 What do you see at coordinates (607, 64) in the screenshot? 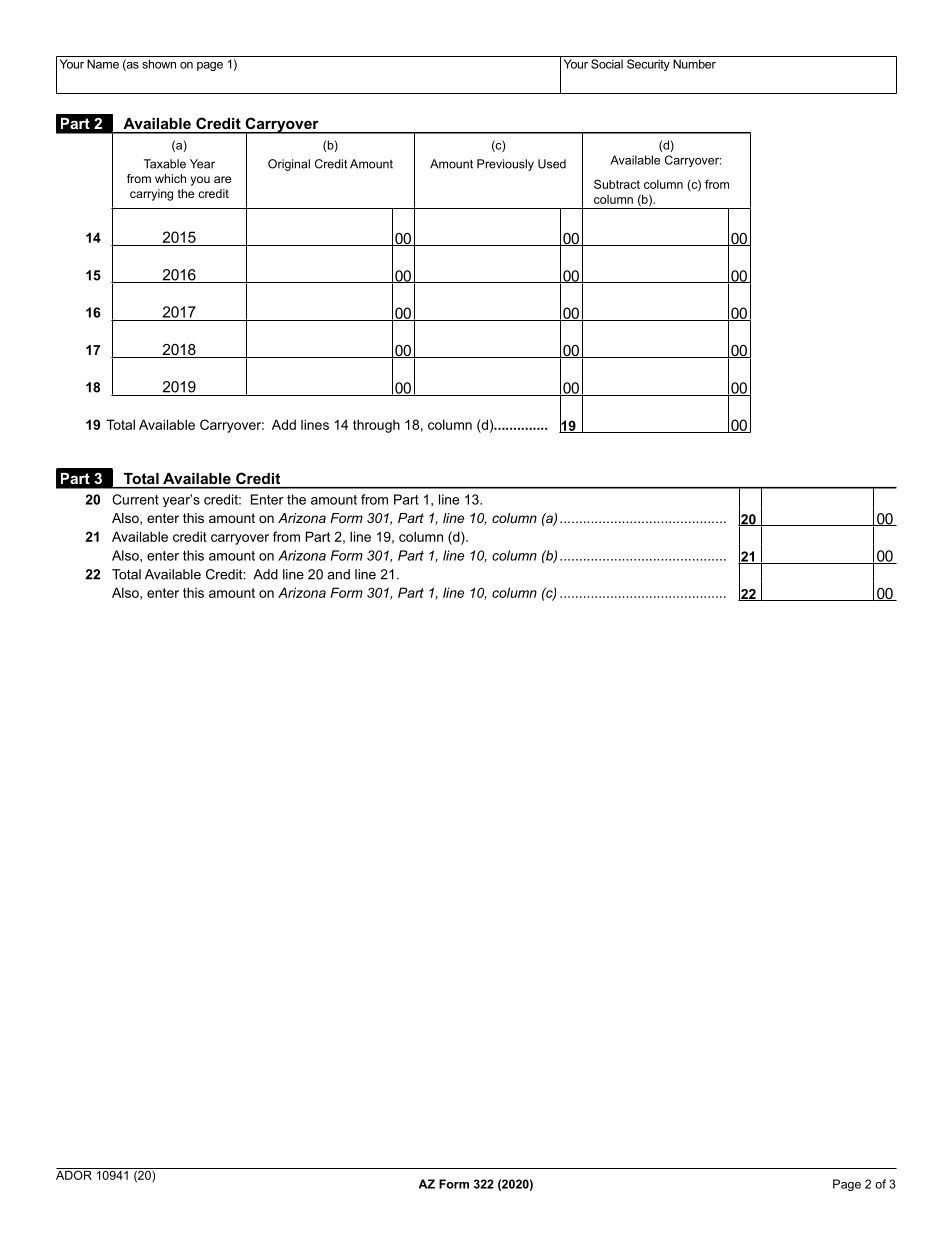
I see `Social` at bounding box center [607, 64].
